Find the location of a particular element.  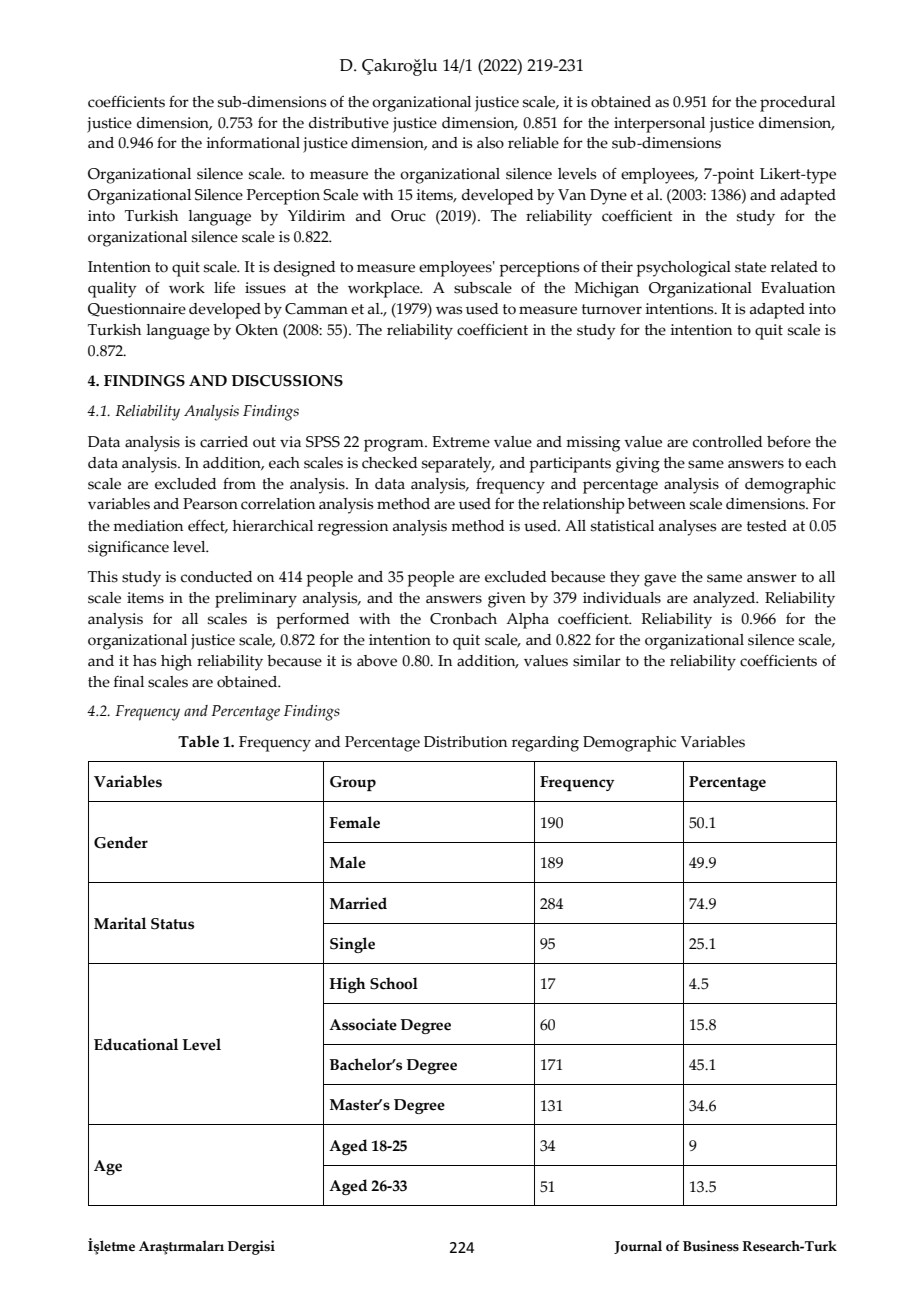

Gender is located at coordinates (121, 842).
